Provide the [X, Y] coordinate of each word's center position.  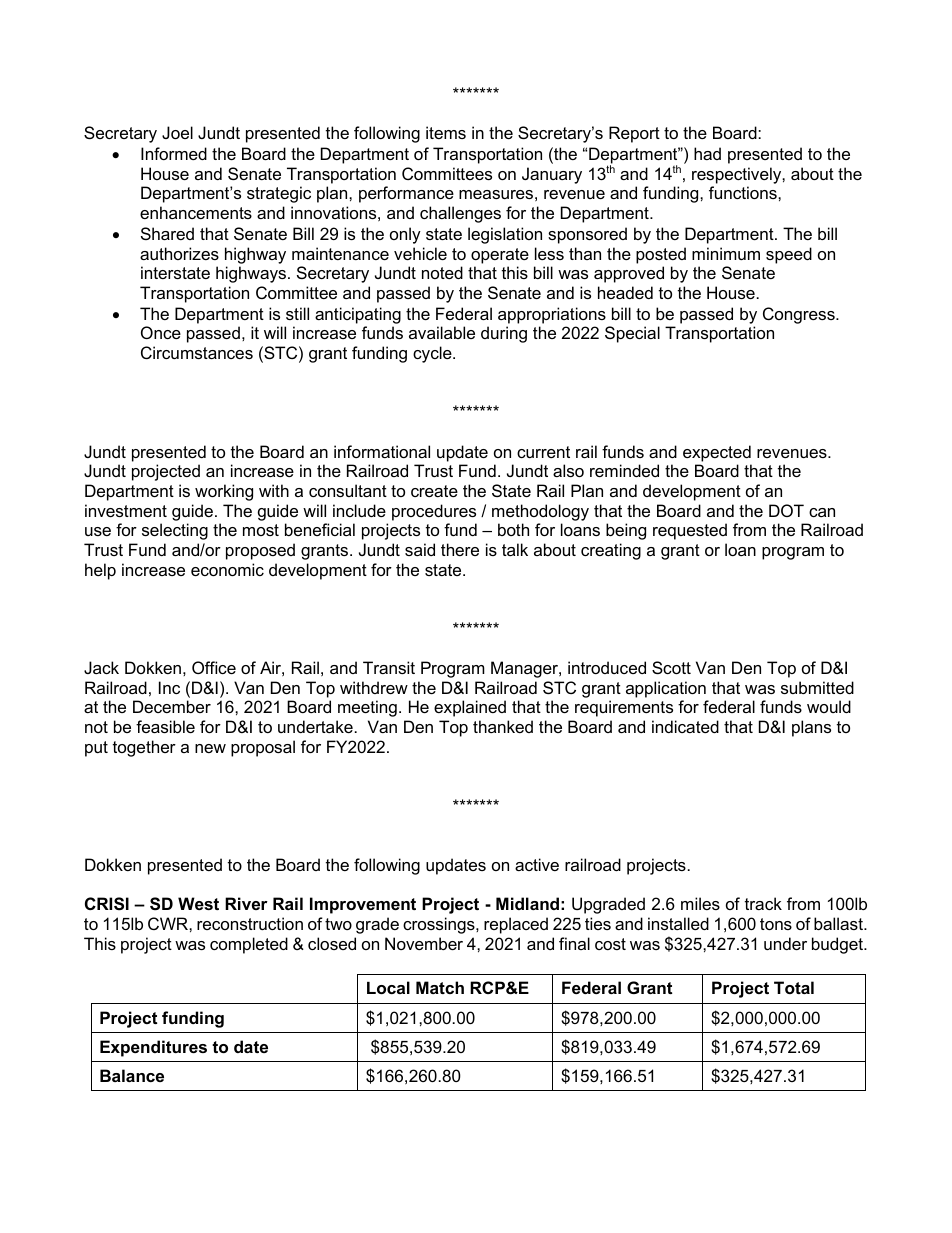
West [198, 903]
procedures [434, 512]
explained [470, 708]
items [446, 132]
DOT [786, 510]
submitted [817, 687]
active [537, 864]
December [172, 706]
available [442, 332]
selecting [175, 531]
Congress [800, 315]
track [763, 903]
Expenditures [153, 1048]
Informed [174, 153]
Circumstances [197, 352]
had [707, 153]
